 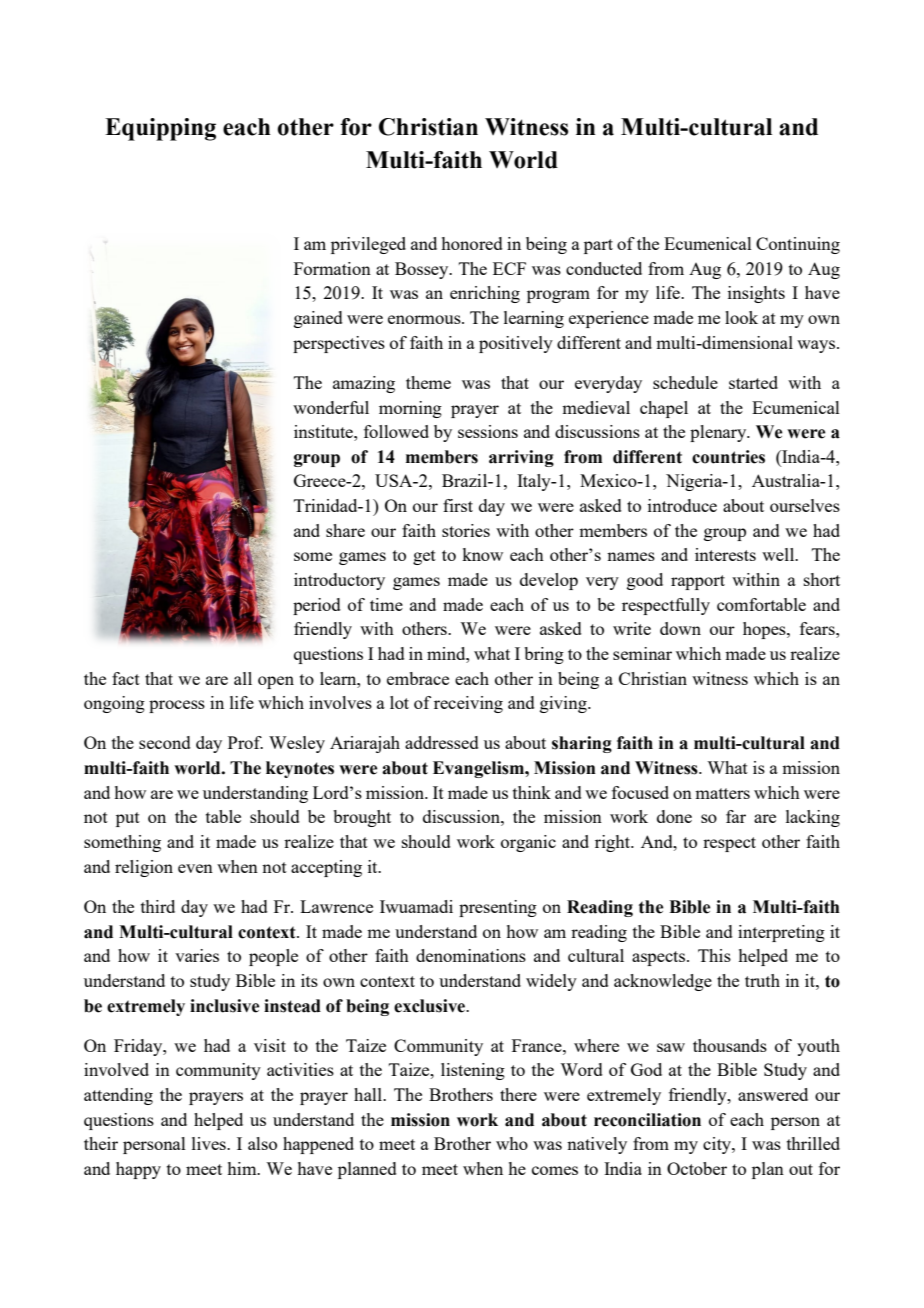 I want to click on Equipping, so click(x=160, y=129).
